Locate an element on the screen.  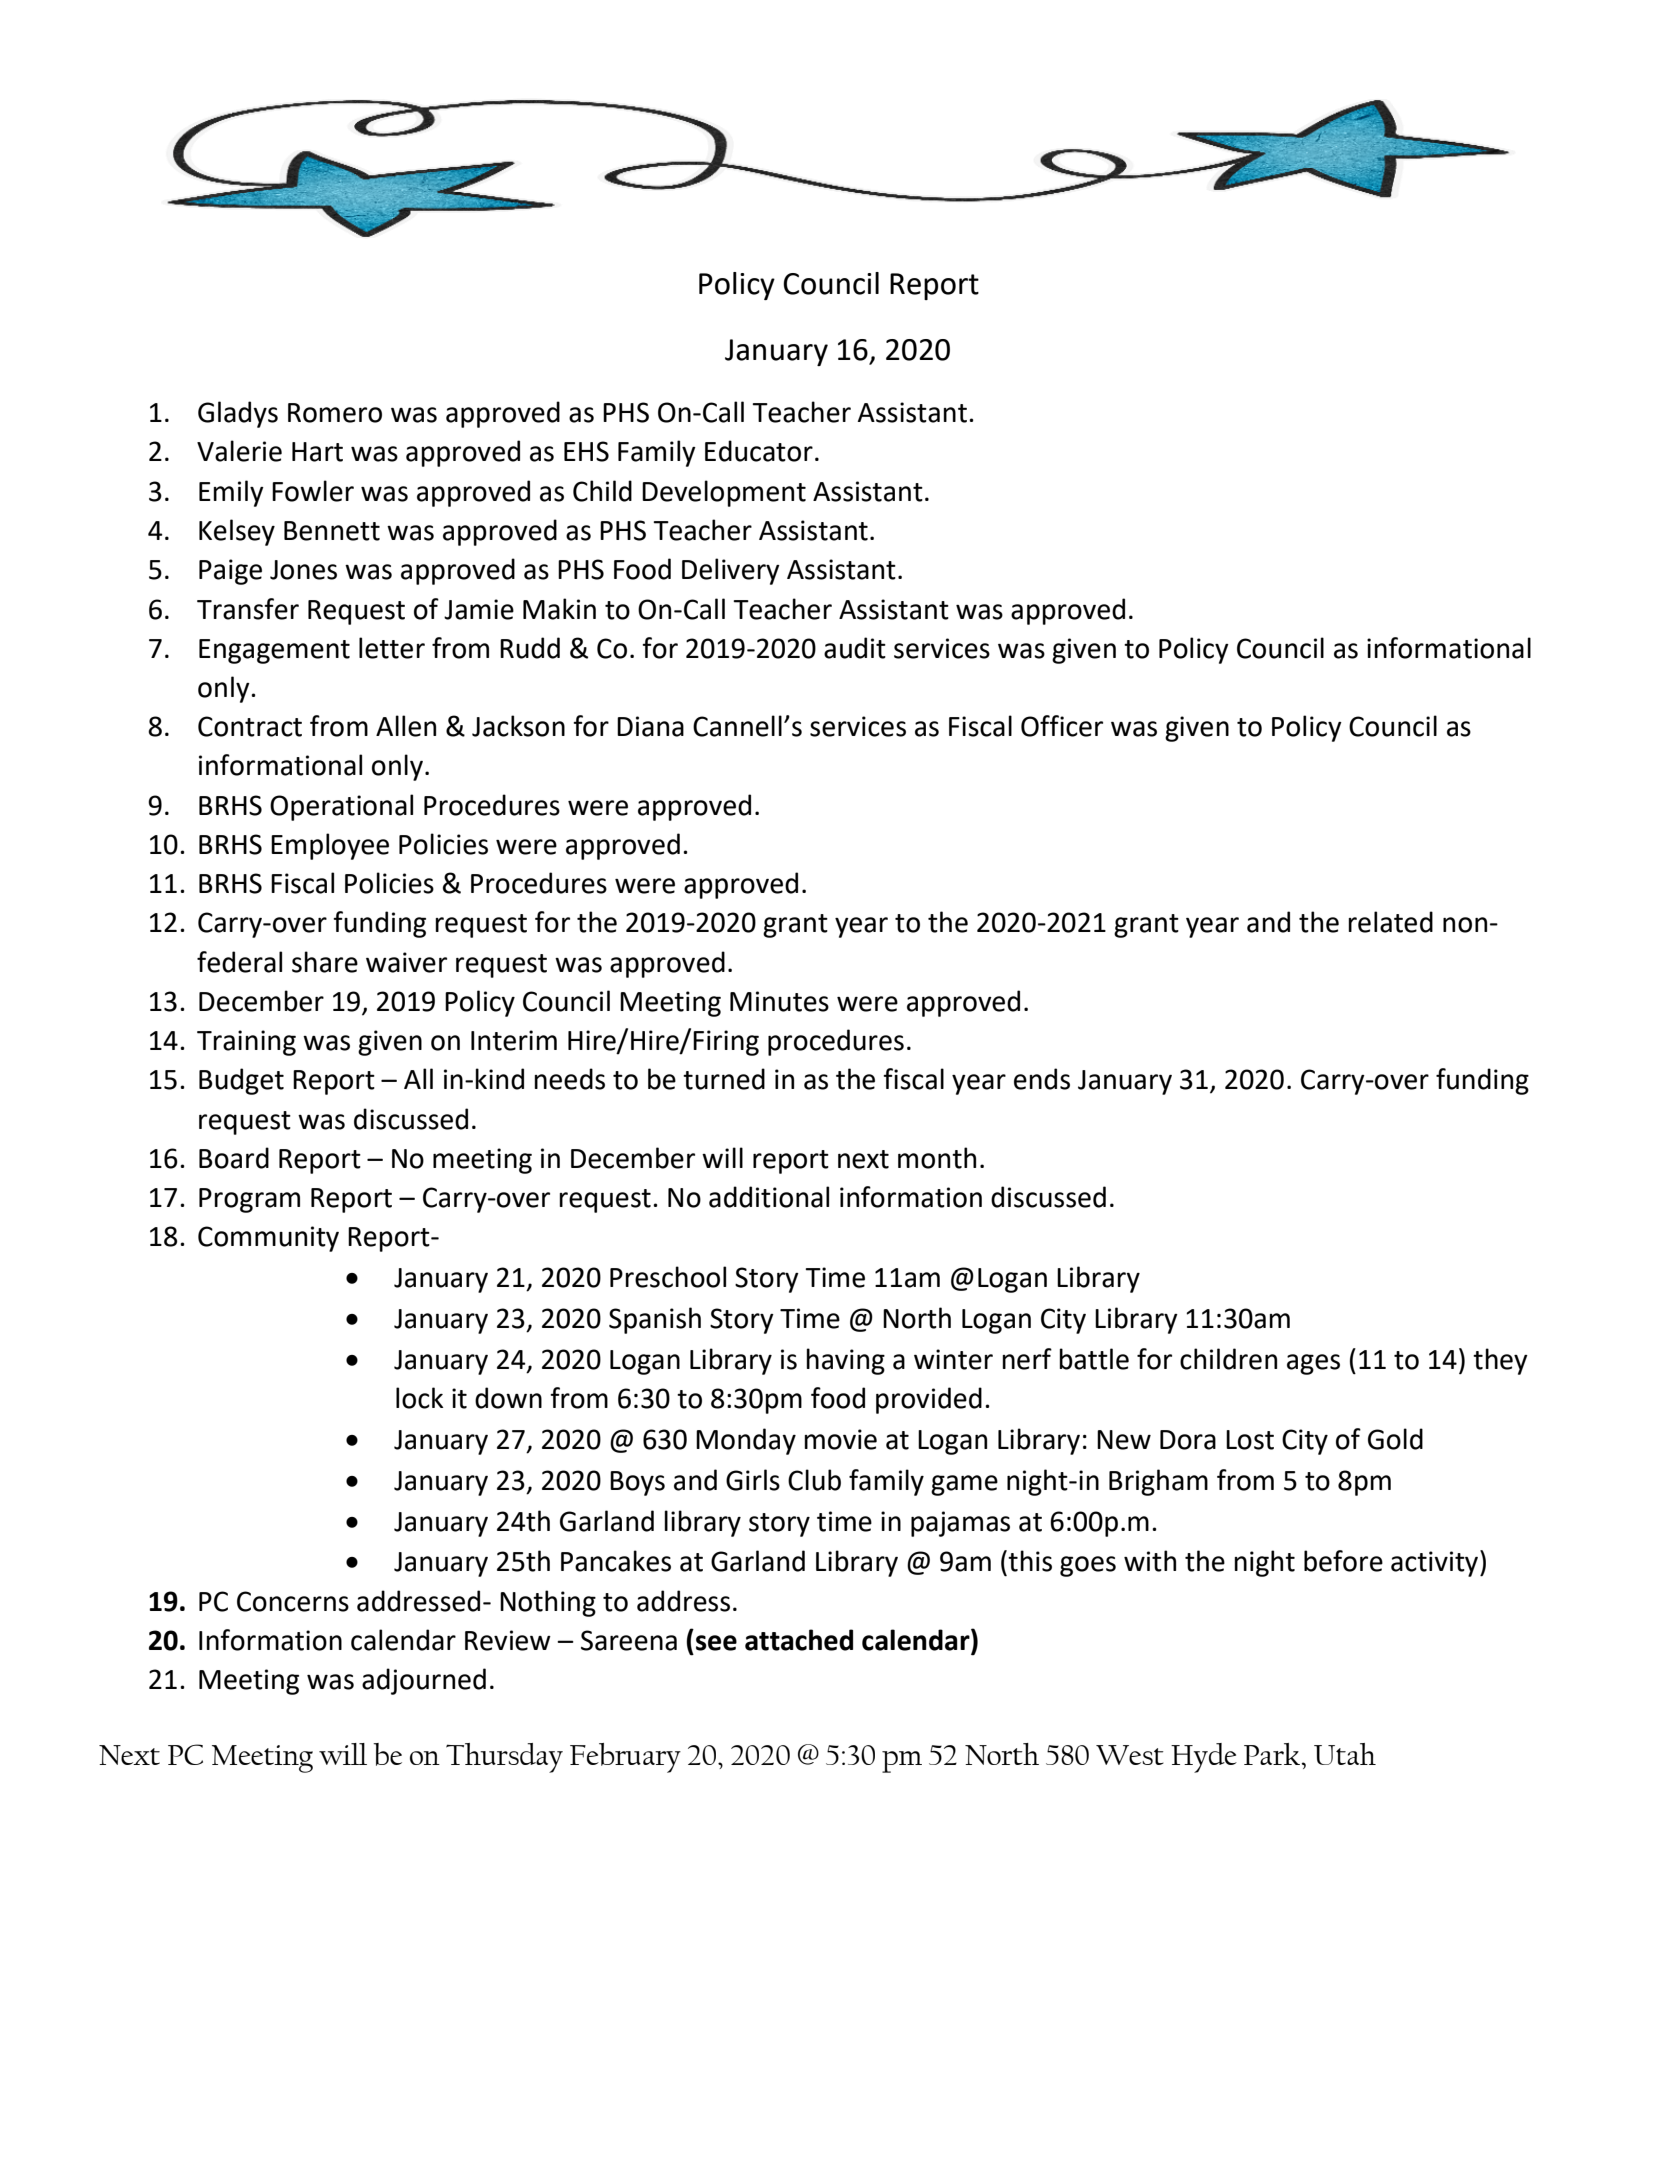
Officer is located at coordinates (1062, 726).
